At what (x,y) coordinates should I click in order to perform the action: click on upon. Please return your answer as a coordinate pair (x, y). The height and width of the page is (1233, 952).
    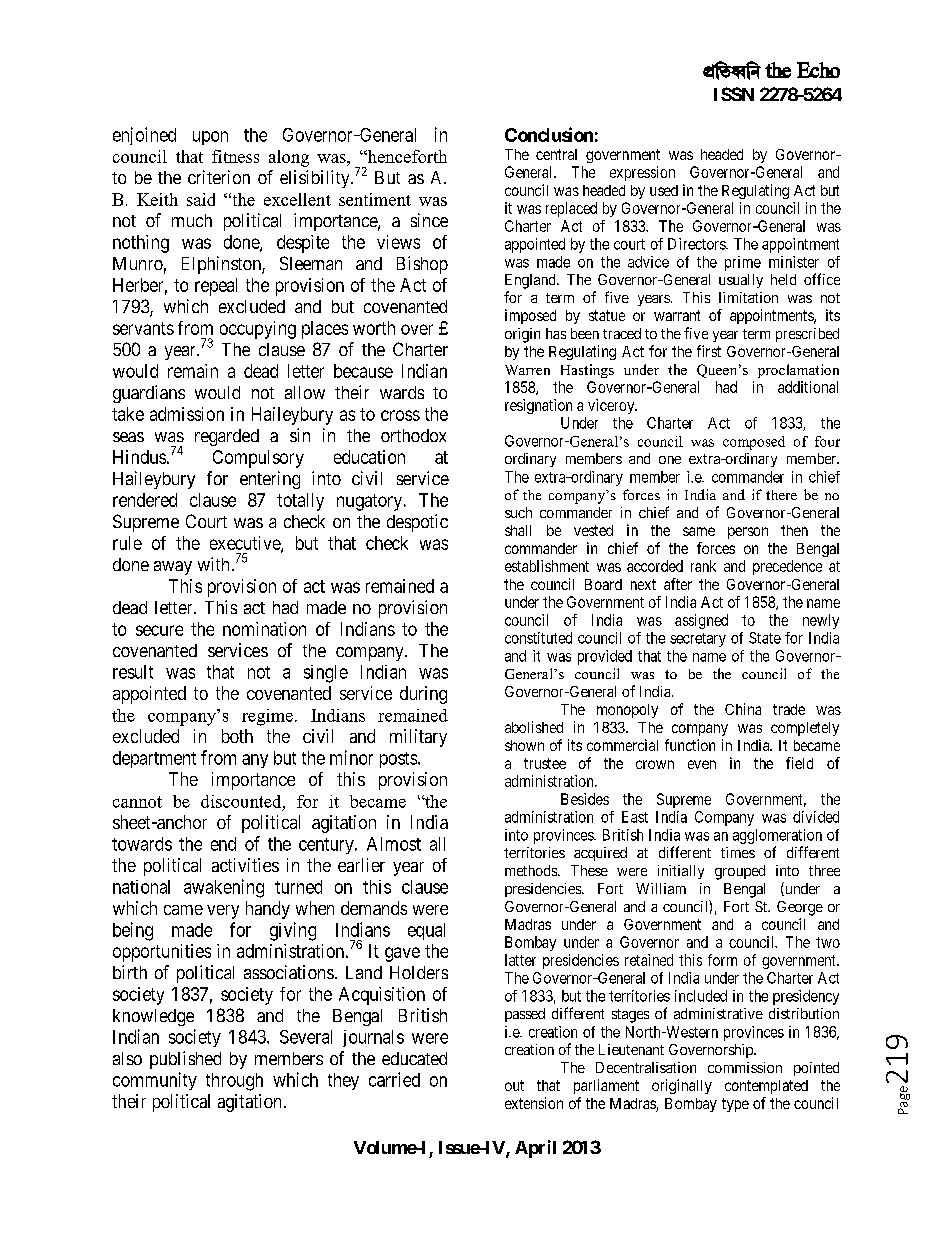
    Looking at the image, I should click on (210, 138).
